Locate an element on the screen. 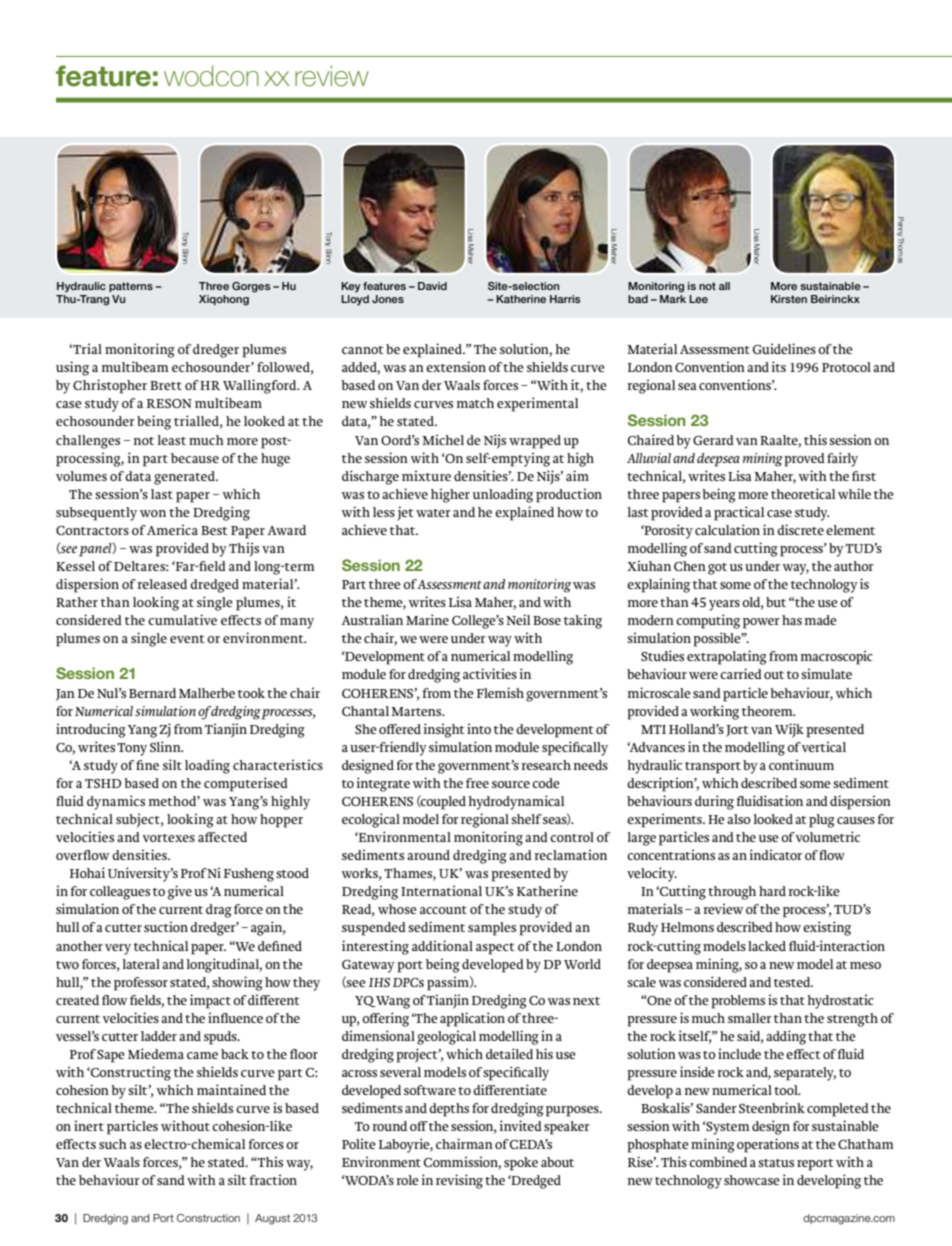  Construction is located at coordinates (208, 1218).
